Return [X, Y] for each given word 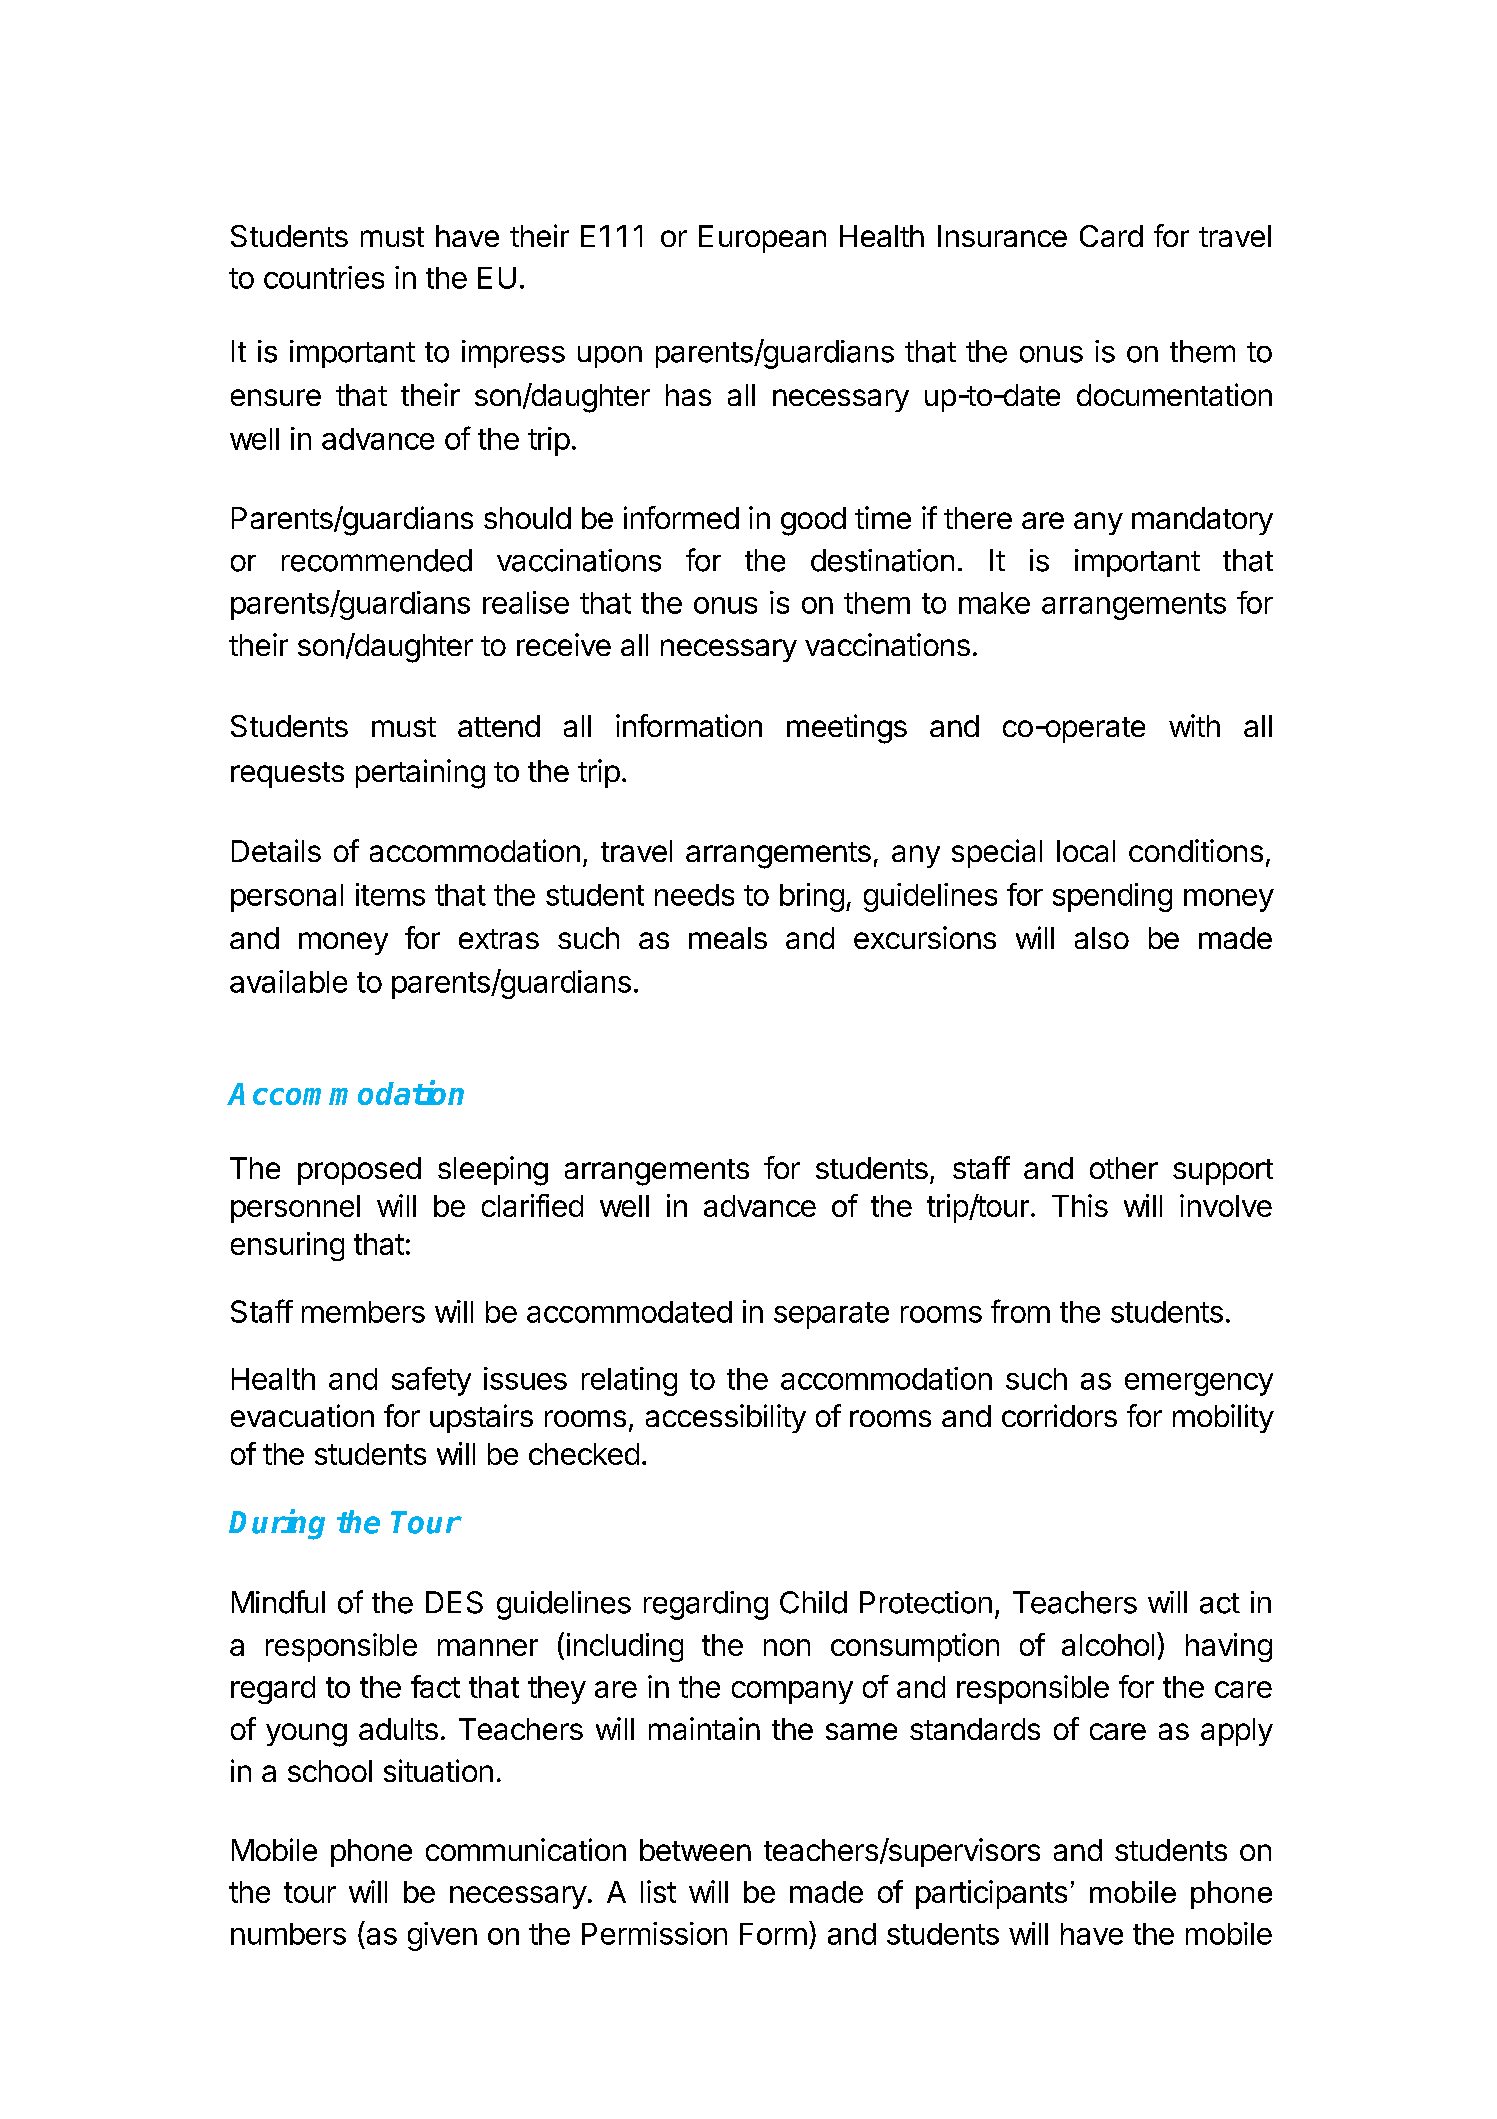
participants [991, 1894]
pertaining [420, 774]
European [762, 239]
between [695, 1850]
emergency [1199, 1384]
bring [812, 897]
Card [1111, 236]
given [442, 1936]
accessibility [726, 1418]
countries [324, 277]
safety [431, 1381]
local [1086, 851]
